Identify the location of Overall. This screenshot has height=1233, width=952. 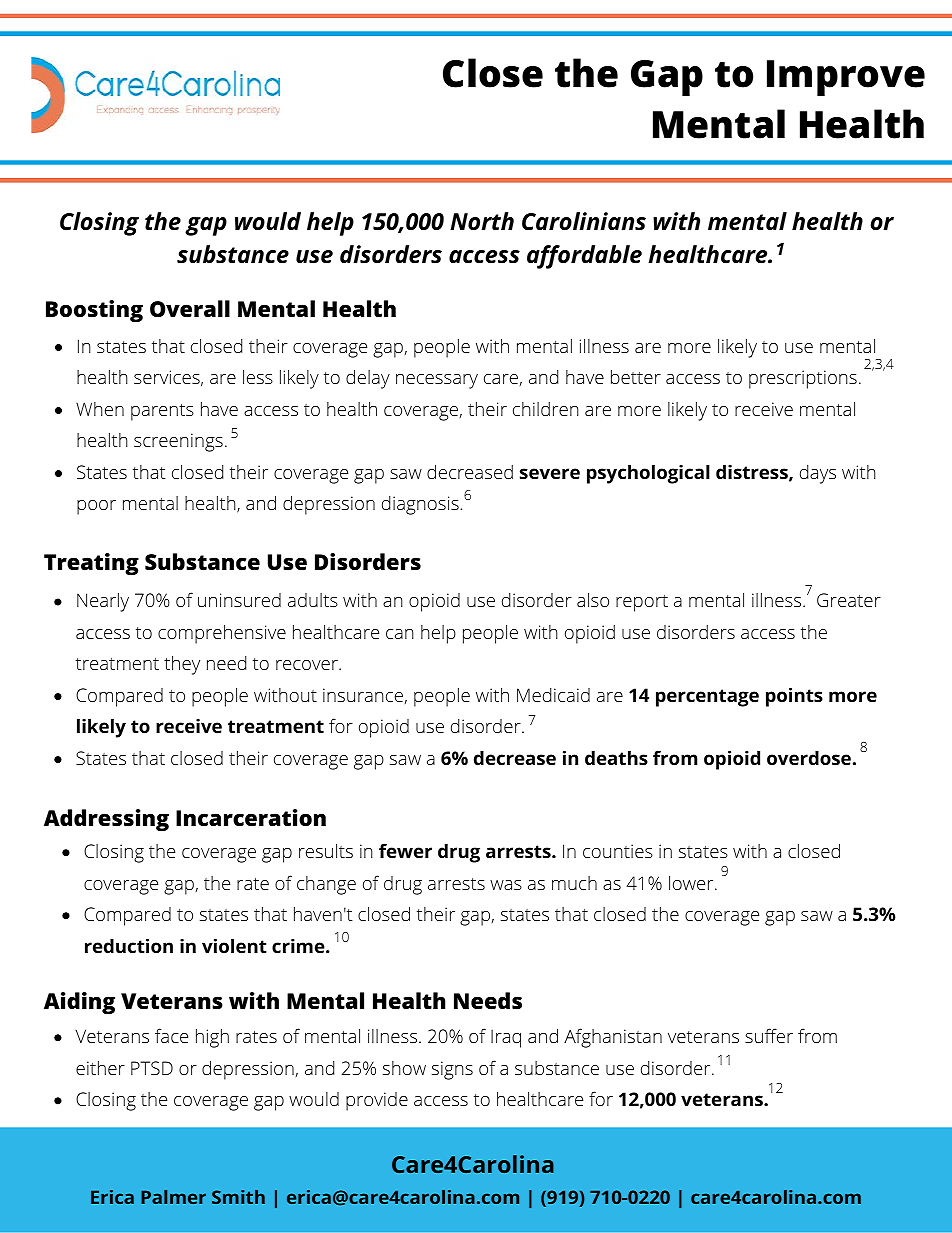
(190, 309).
